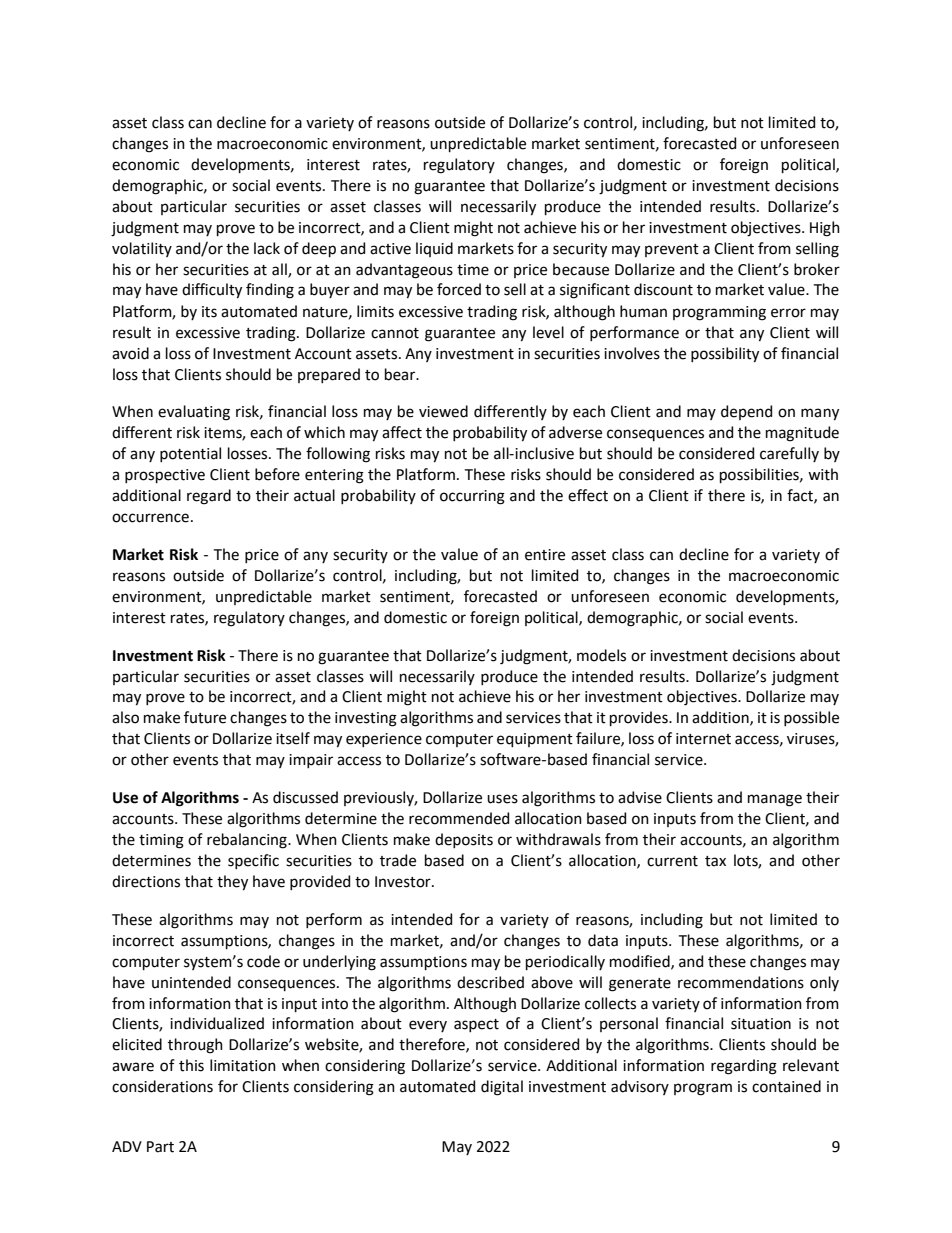 The width and height of the screenshot is (952, 1233). Describe the element at coordinates (434, 249) in the screenshot. I see `liquid` at that location.
